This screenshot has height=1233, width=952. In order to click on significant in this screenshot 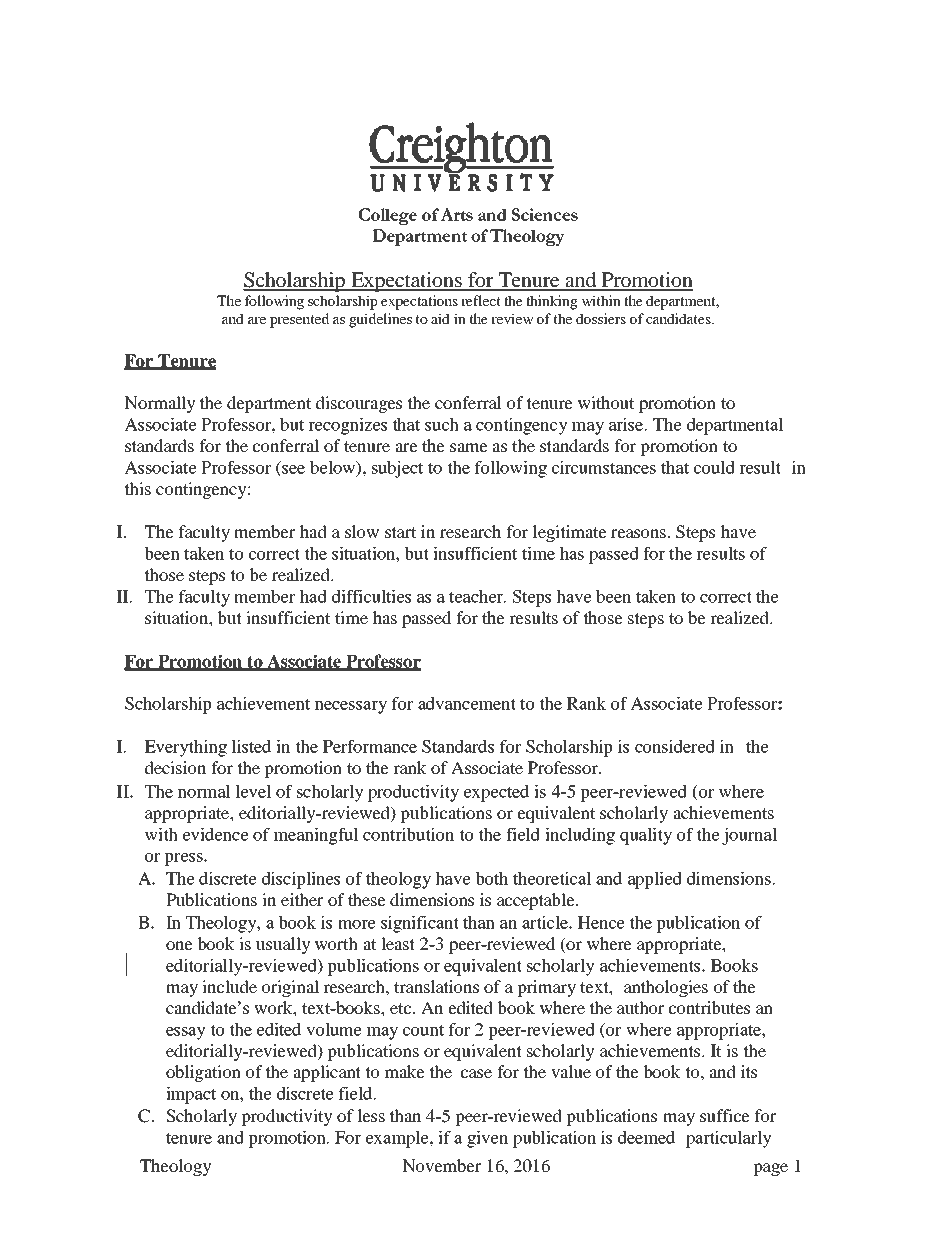, I will do `click(420, 924)`.
